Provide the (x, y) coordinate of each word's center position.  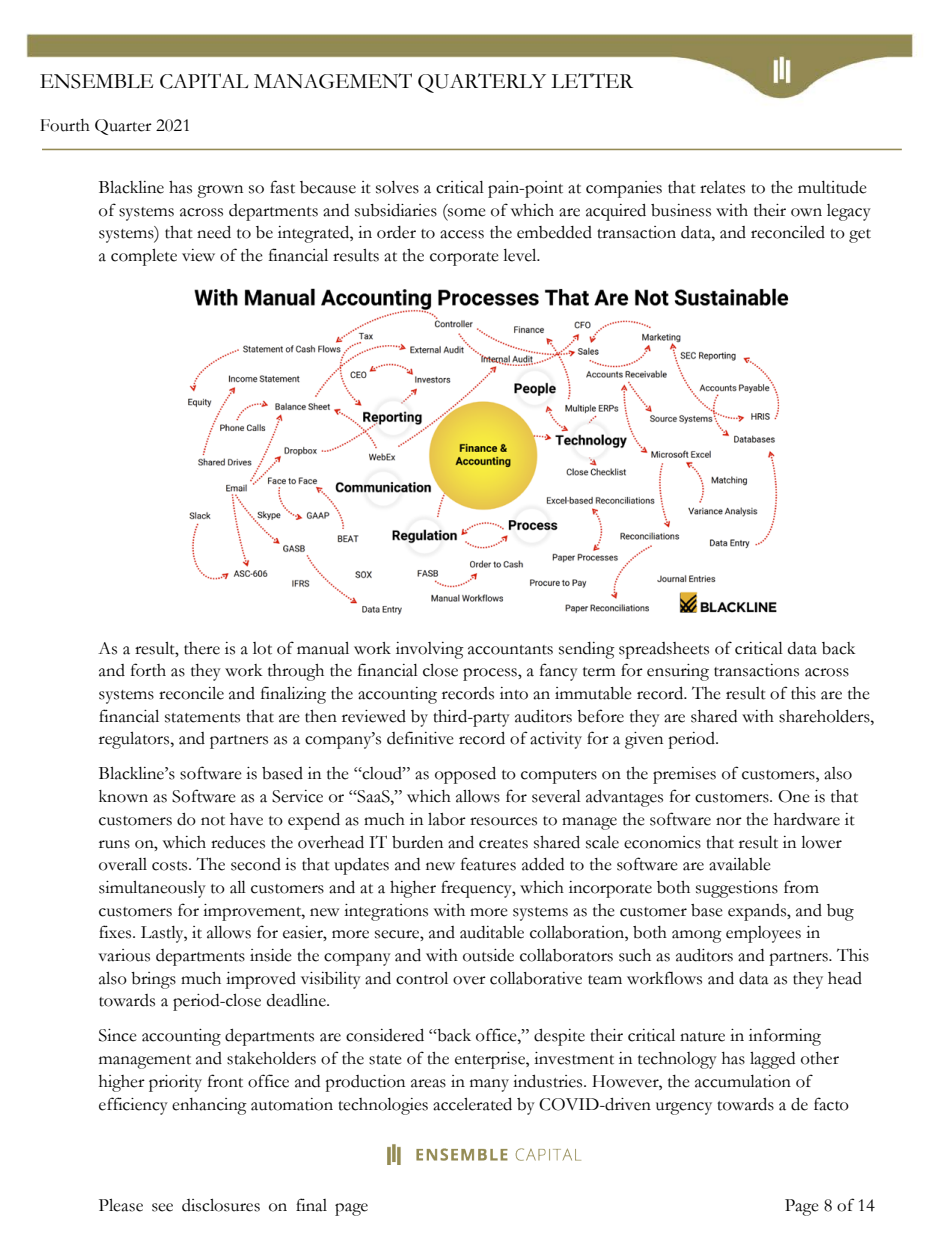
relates (722, 187)
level (521, 255)
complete (144, 257)
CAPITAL (204, 81)
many (489, 1085)
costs (171, 866)
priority (175, 1083)
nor (729, 821)
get (860, 236)
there (202, 648)
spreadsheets (664, 650)
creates (503, 844)
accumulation (743, 1081)
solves (397, 187)
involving (430, 650)
